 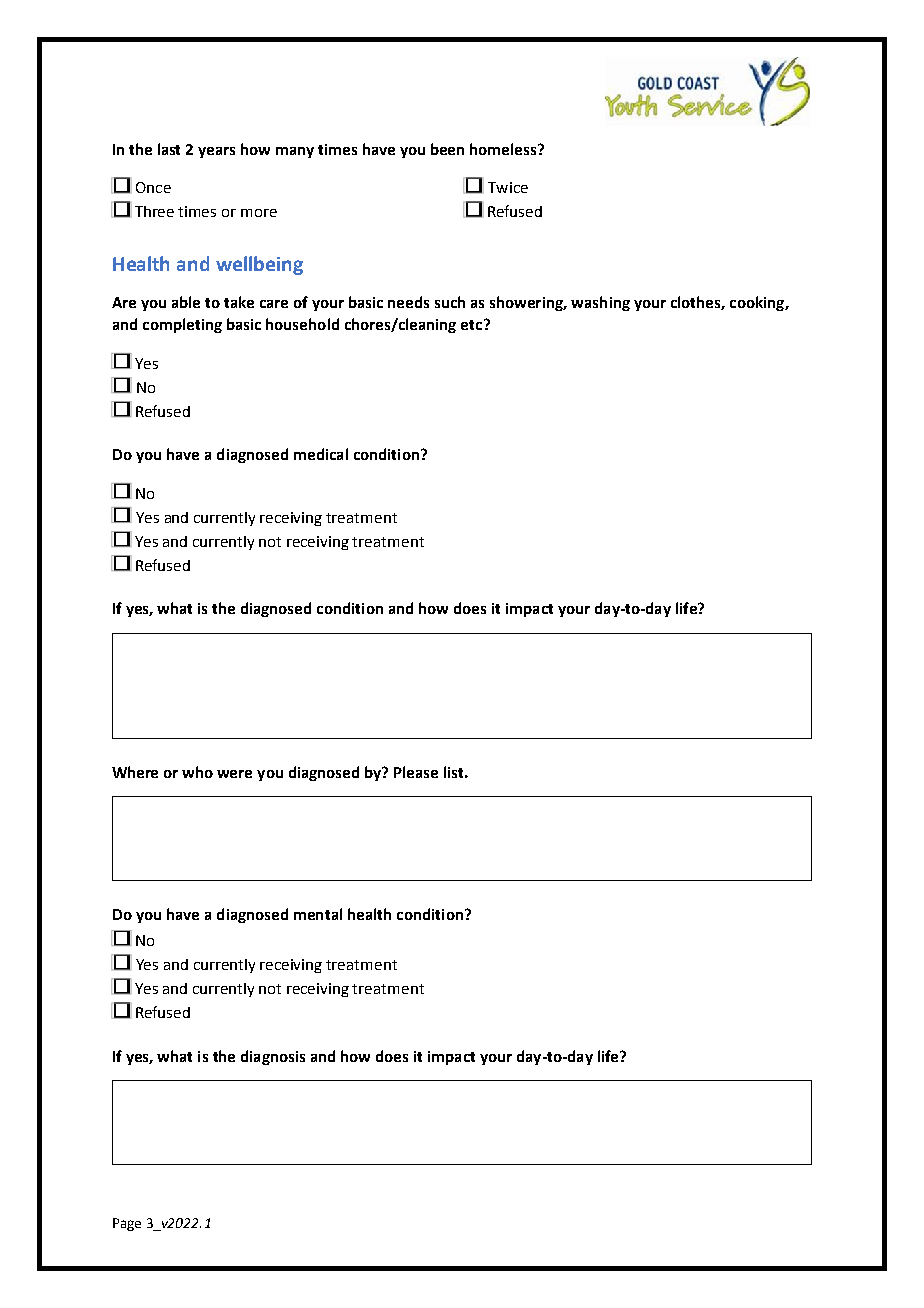 What do you see at coordinates (234, 774) in the page?
I see `were` at bounding box center [234, 774].
